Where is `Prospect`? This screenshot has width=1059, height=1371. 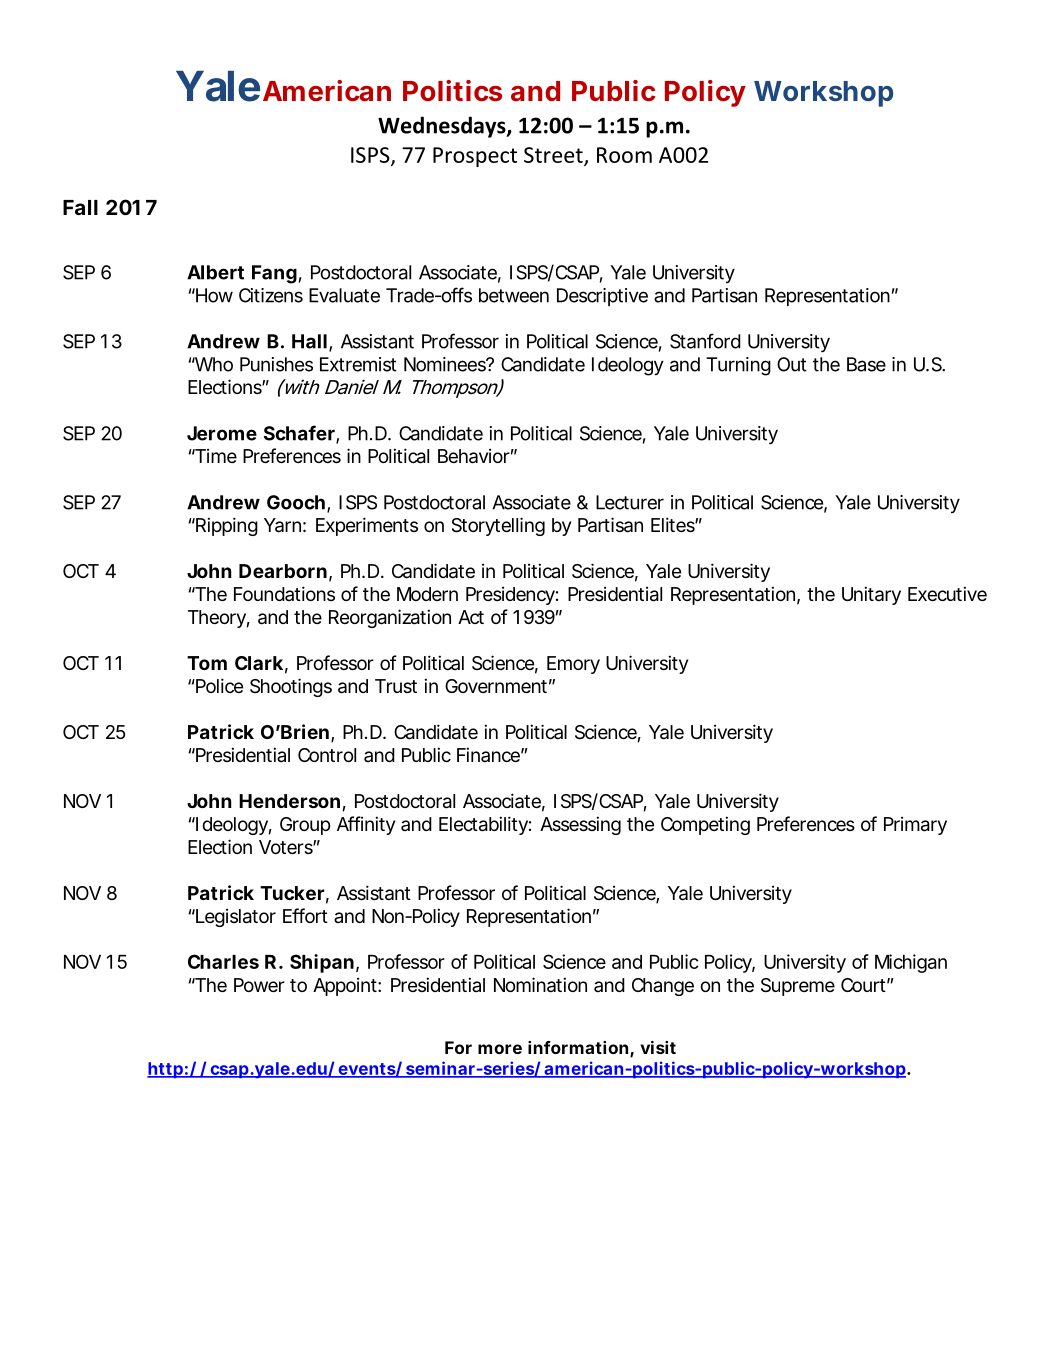
Prospect is located at coordinates (475, 157).
